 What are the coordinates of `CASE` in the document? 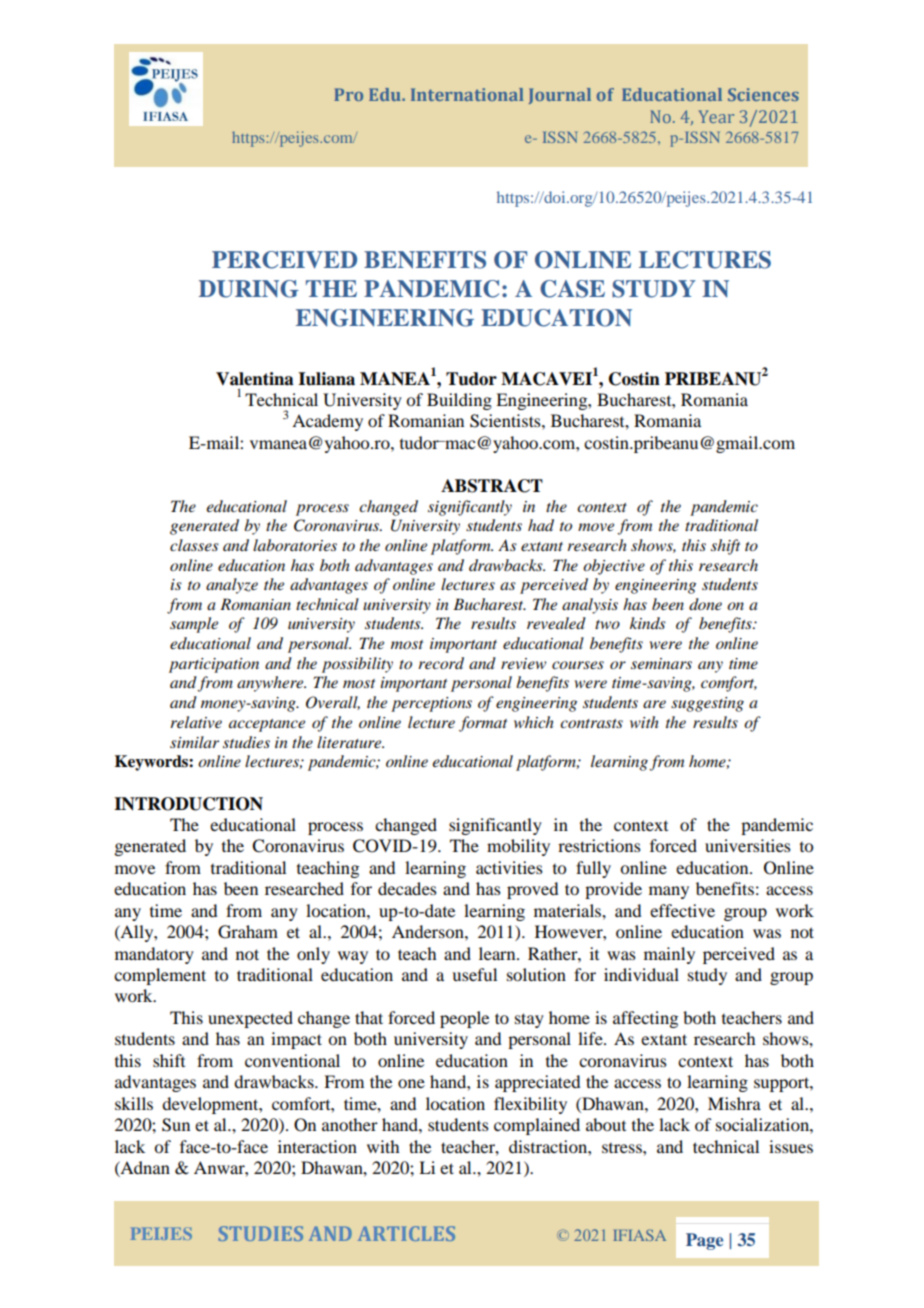 It's located at (572, 289).
